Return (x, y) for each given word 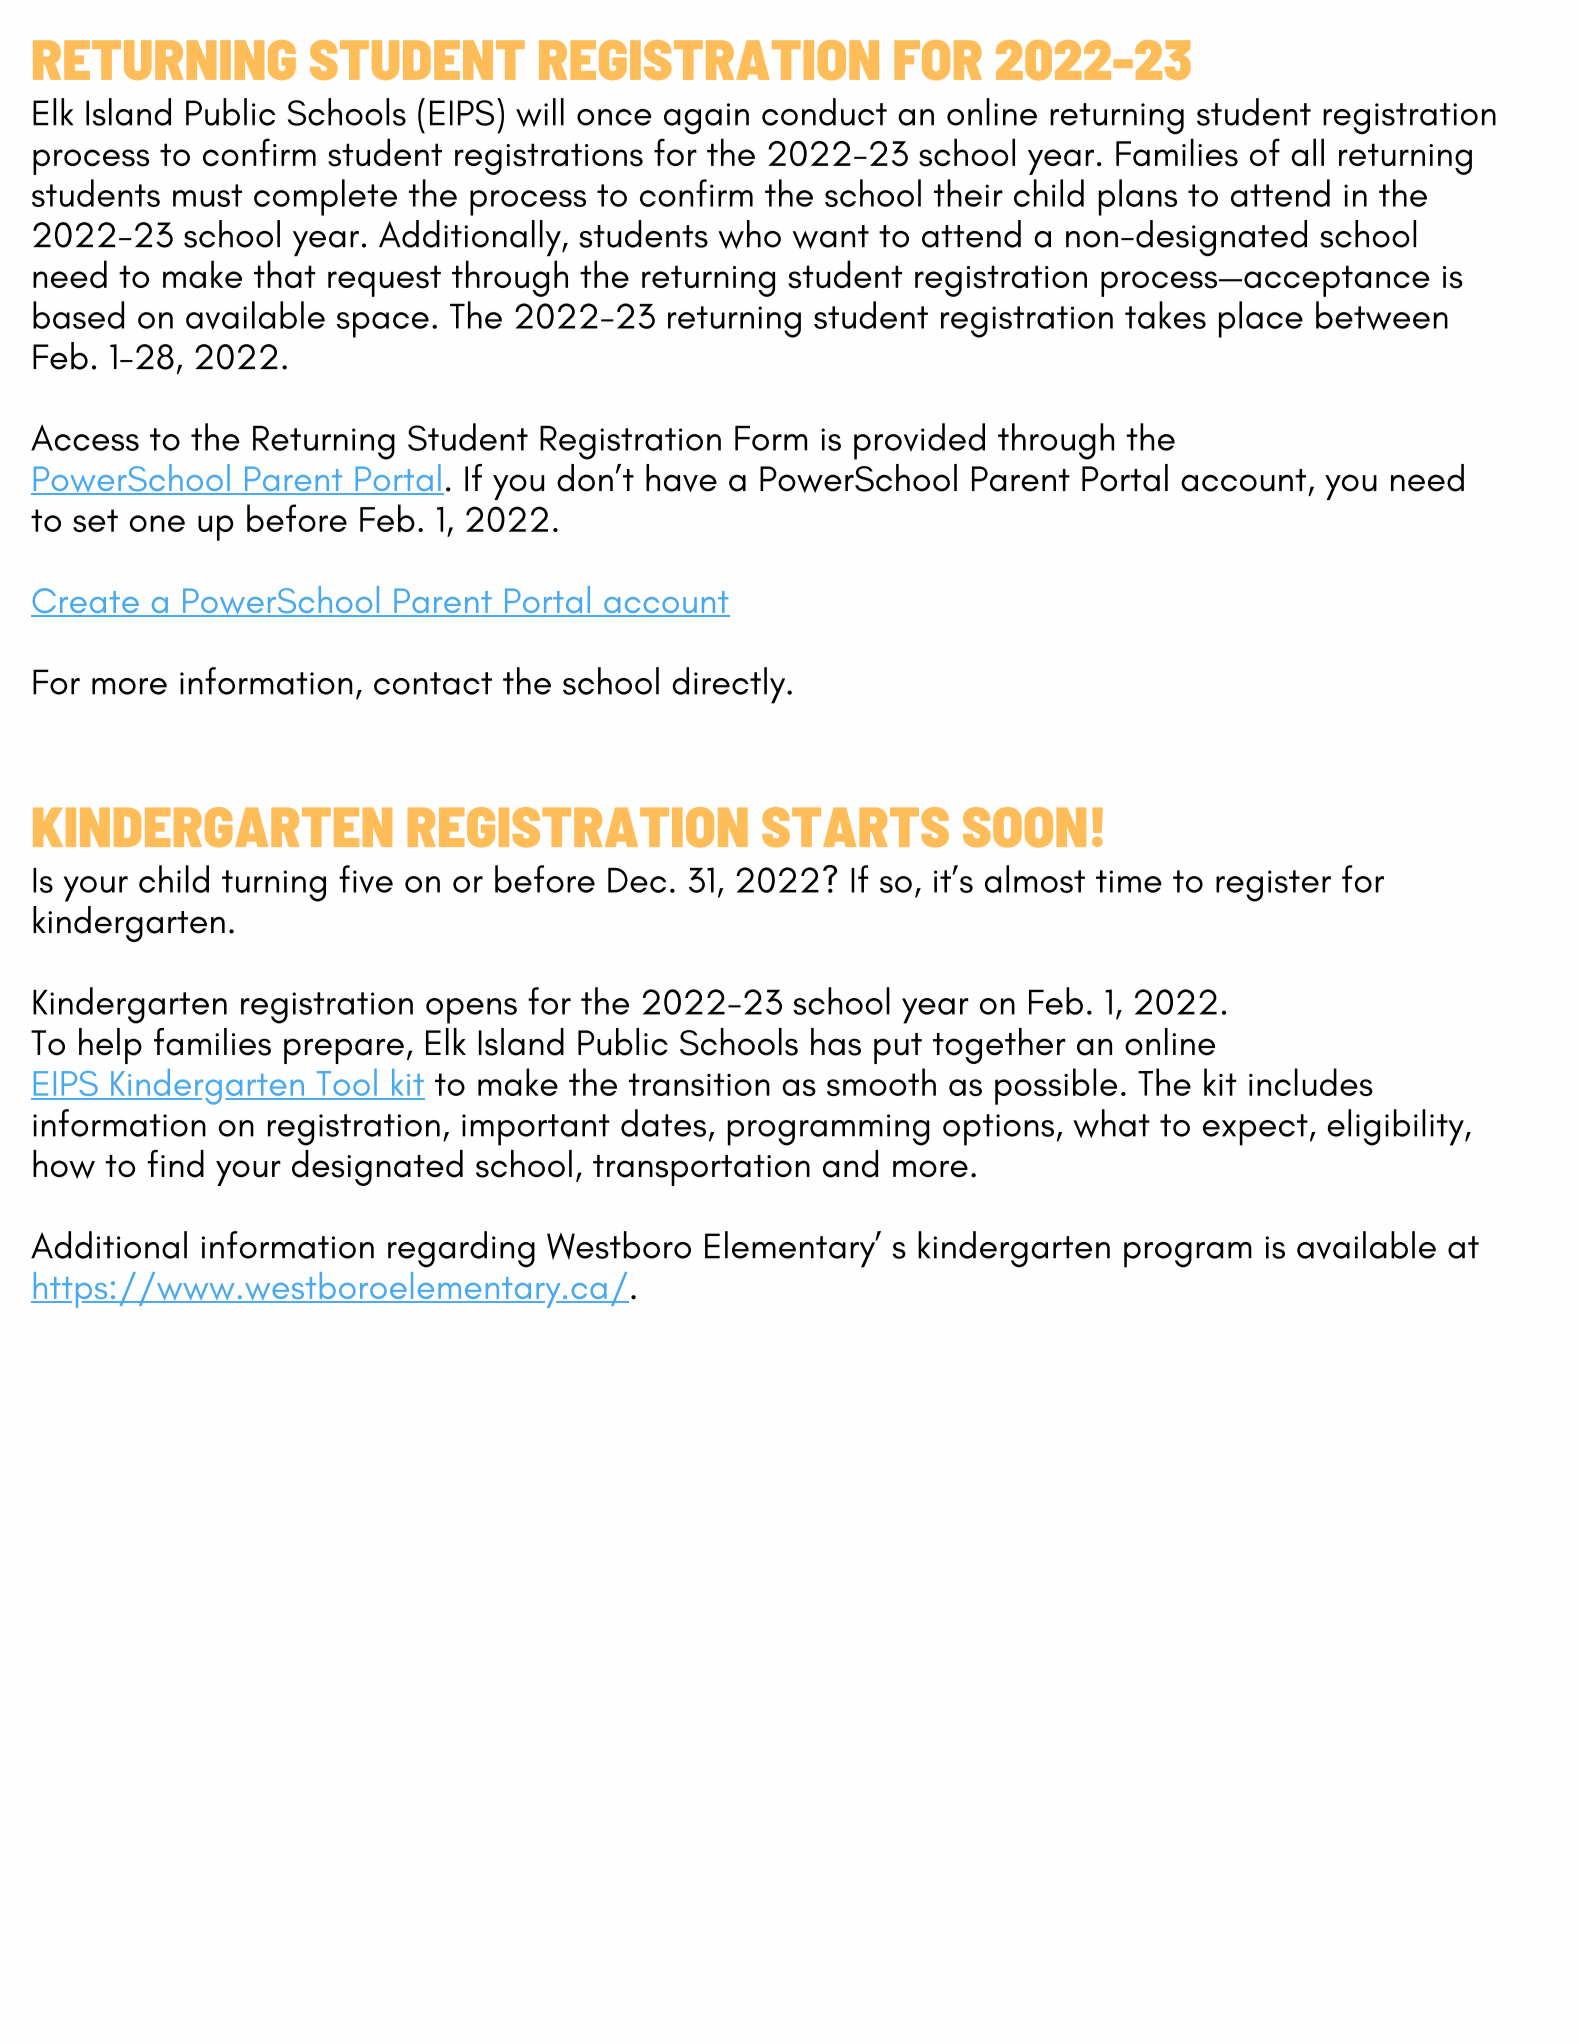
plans (1137, 197)
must (207, 195)
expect (1255, 1130)
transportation (701, 1170)
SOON (1024, 827)
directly (730, 685)
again (706, 119)
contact (433, 683)
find (175, 1164)
